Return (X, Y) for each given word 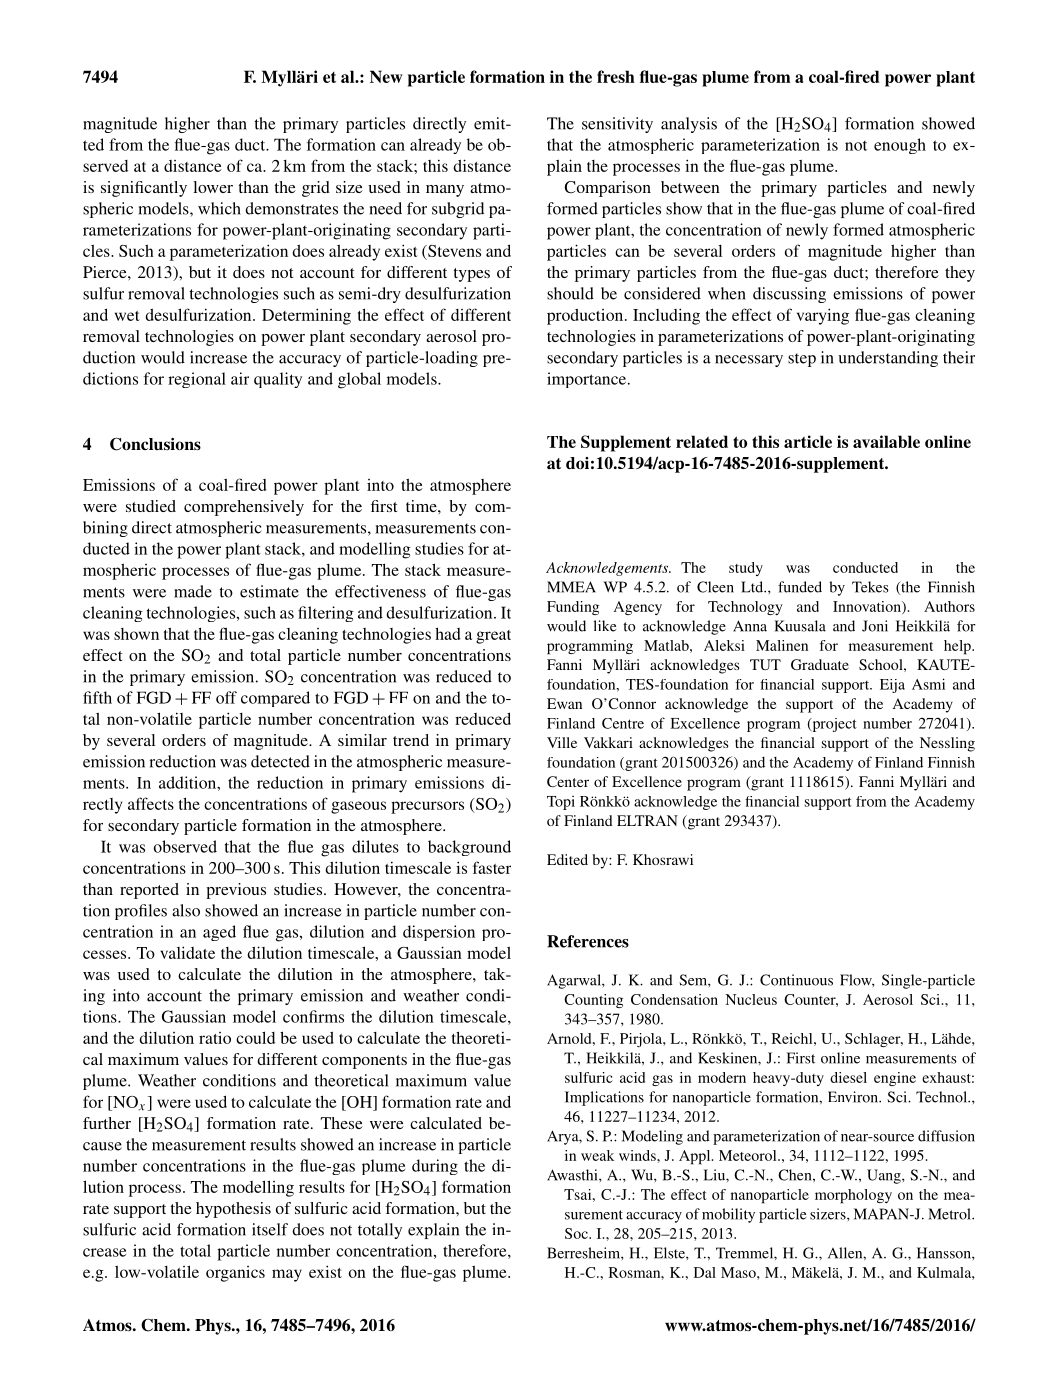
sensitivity (617, 125)
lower (213, 187)
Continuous (796, 980)
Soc (577, 1233)
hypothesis (233, 1210)
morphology (853, 1196)
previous (236, 891)
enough (900, 146)
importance (586, 380)
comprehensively (244, 508)
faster (492, 867)
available (886, 441)
